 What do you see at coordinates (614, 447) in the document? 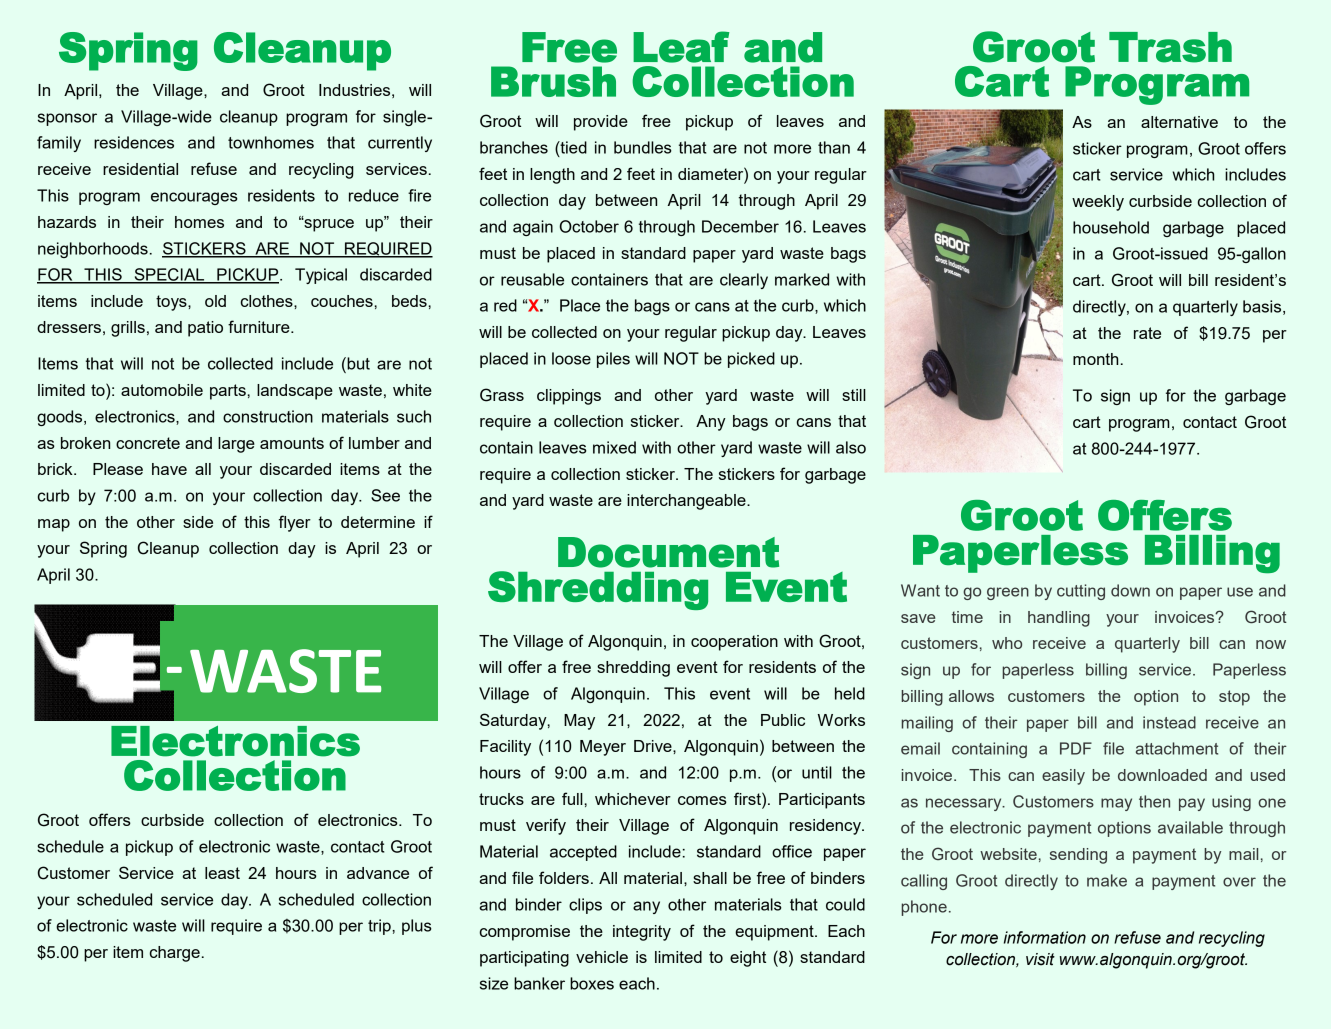
I see `mixed` at bounding box center [614, 447].
